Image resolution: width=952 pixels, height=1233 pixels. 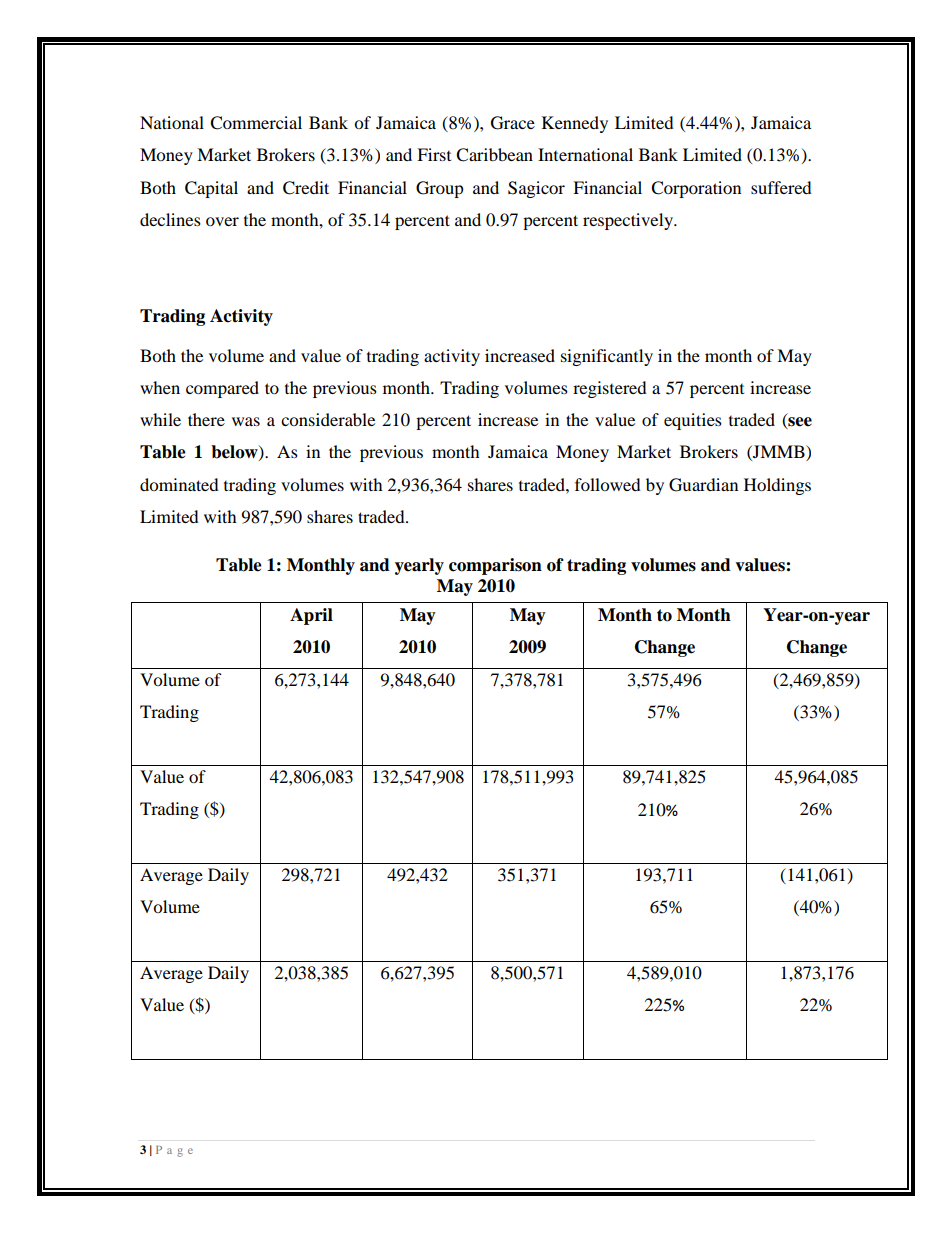 What do you see at coordinates (696, 189) in the image?
I see `Corporation` at bounding box center [696, 189].
